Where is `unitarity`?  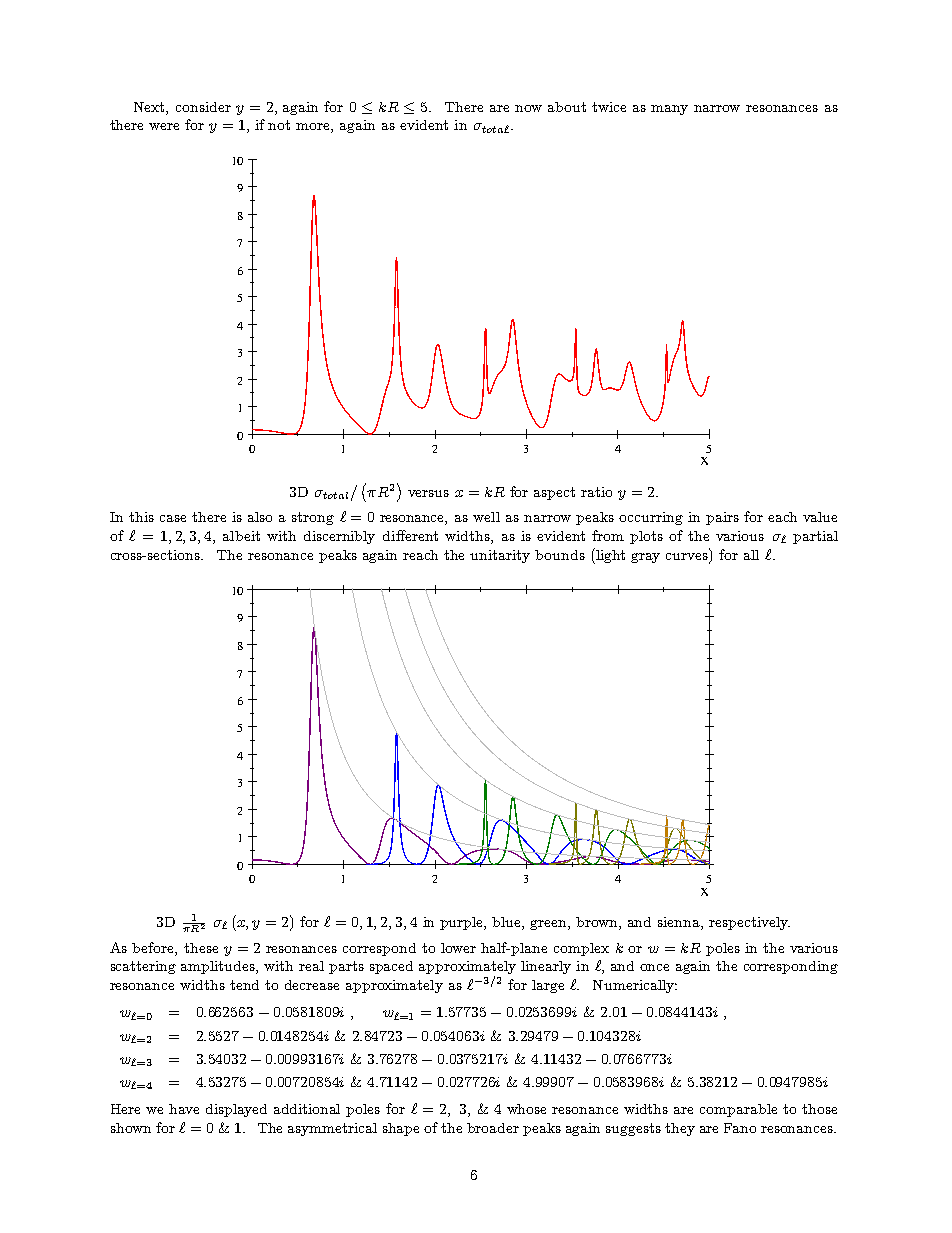 unitarity is located at coordinates (500, 556).
